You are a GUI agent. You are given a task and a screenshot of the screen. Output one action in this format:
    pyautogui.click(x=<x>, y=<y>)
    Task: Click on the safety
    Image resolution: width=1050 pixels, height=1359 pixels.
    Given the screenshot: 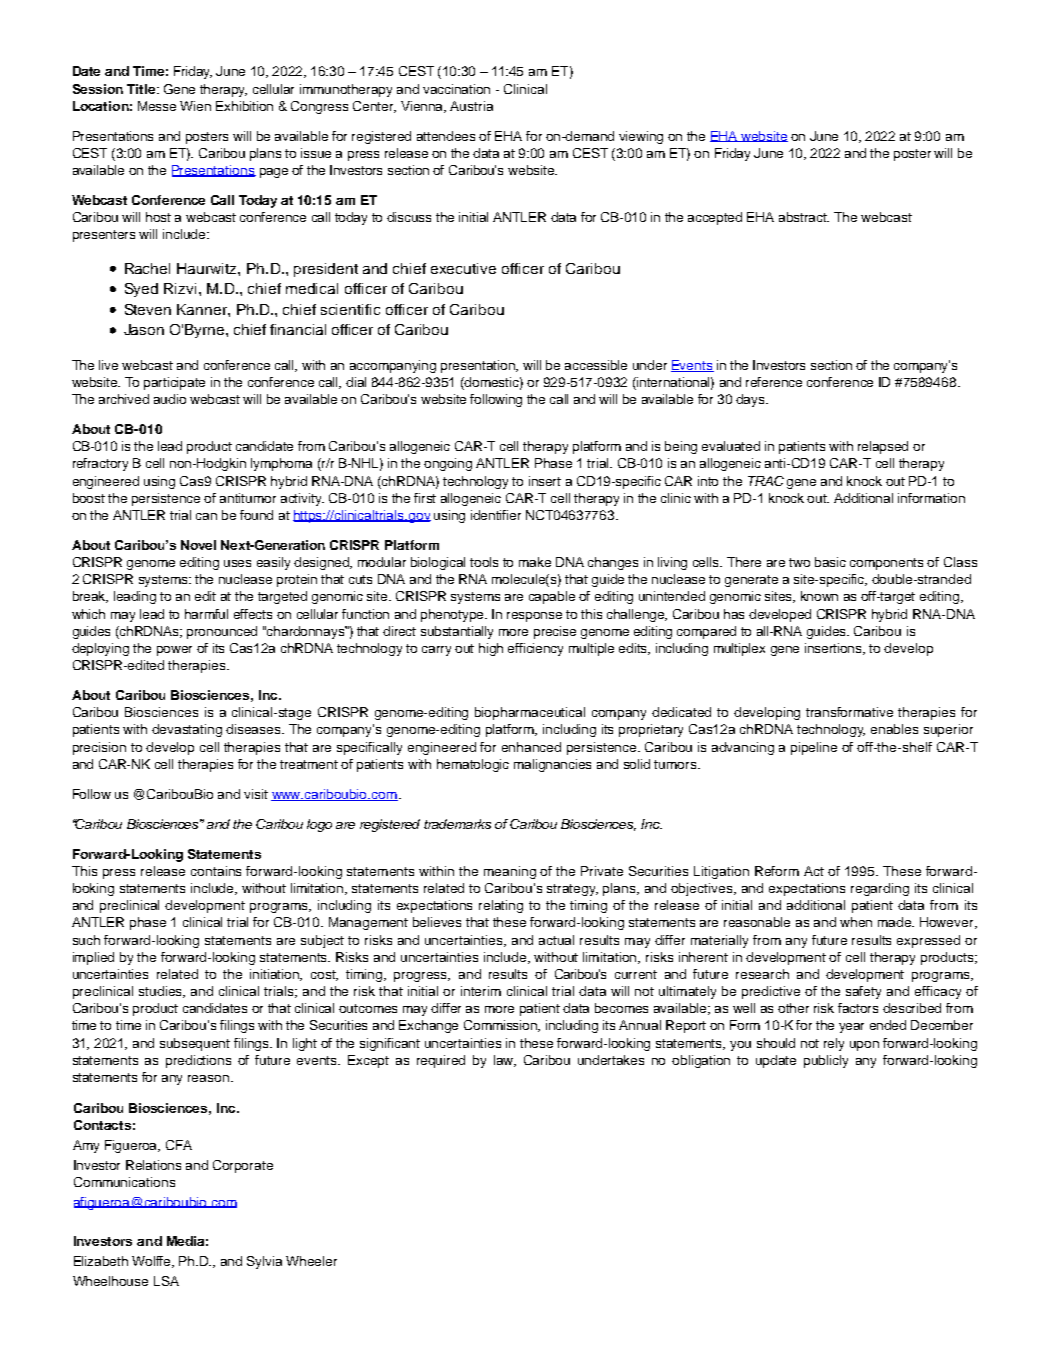 What is the action you would take?
    pyautogui.click(x=863, y=992)
